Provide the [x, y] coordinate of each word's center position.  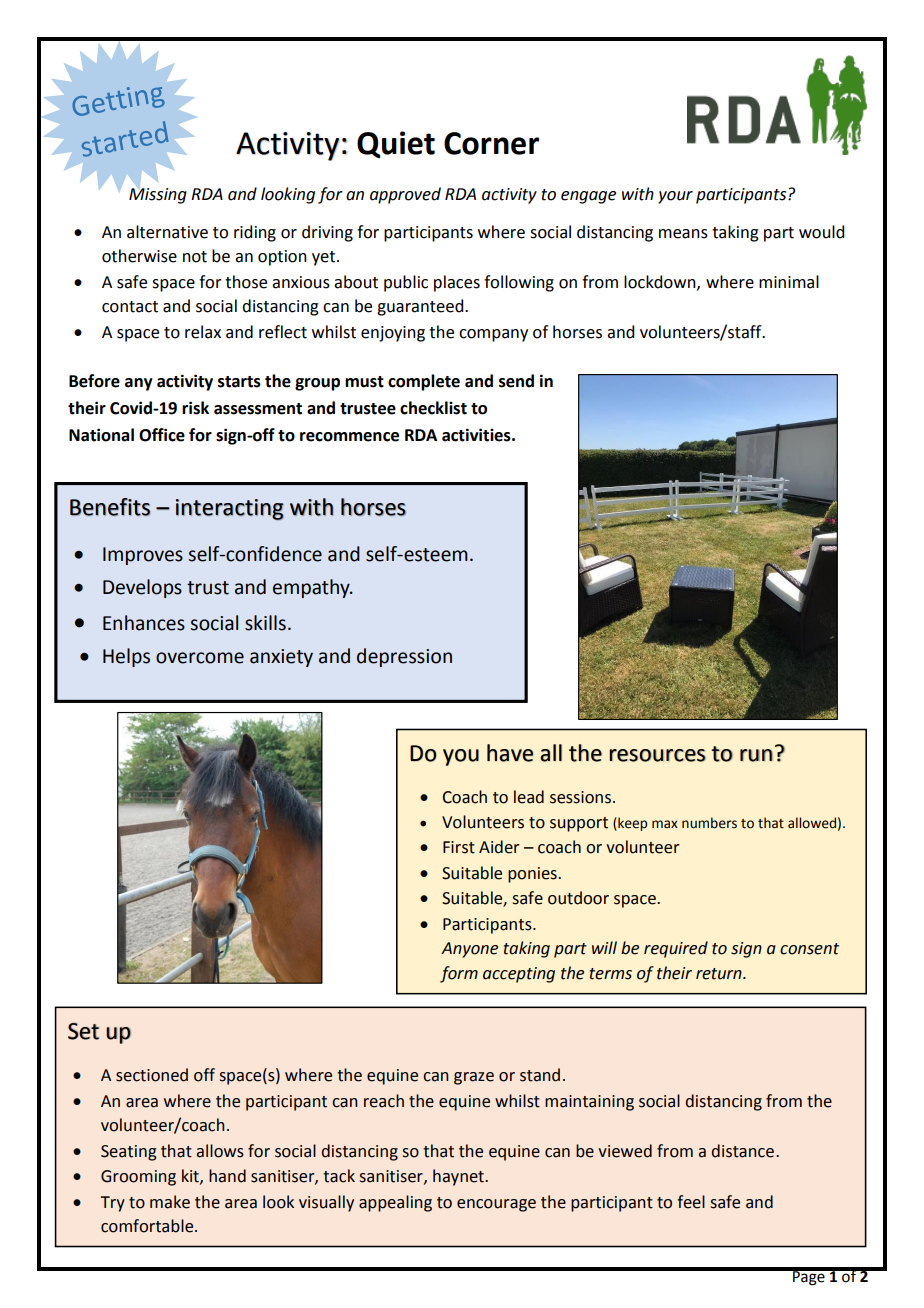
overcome [200, 658]
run [756, 755]
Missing [158, 194]
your [675, 197]
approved [405, 195]
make [170, 1202]
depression [404, 657]
